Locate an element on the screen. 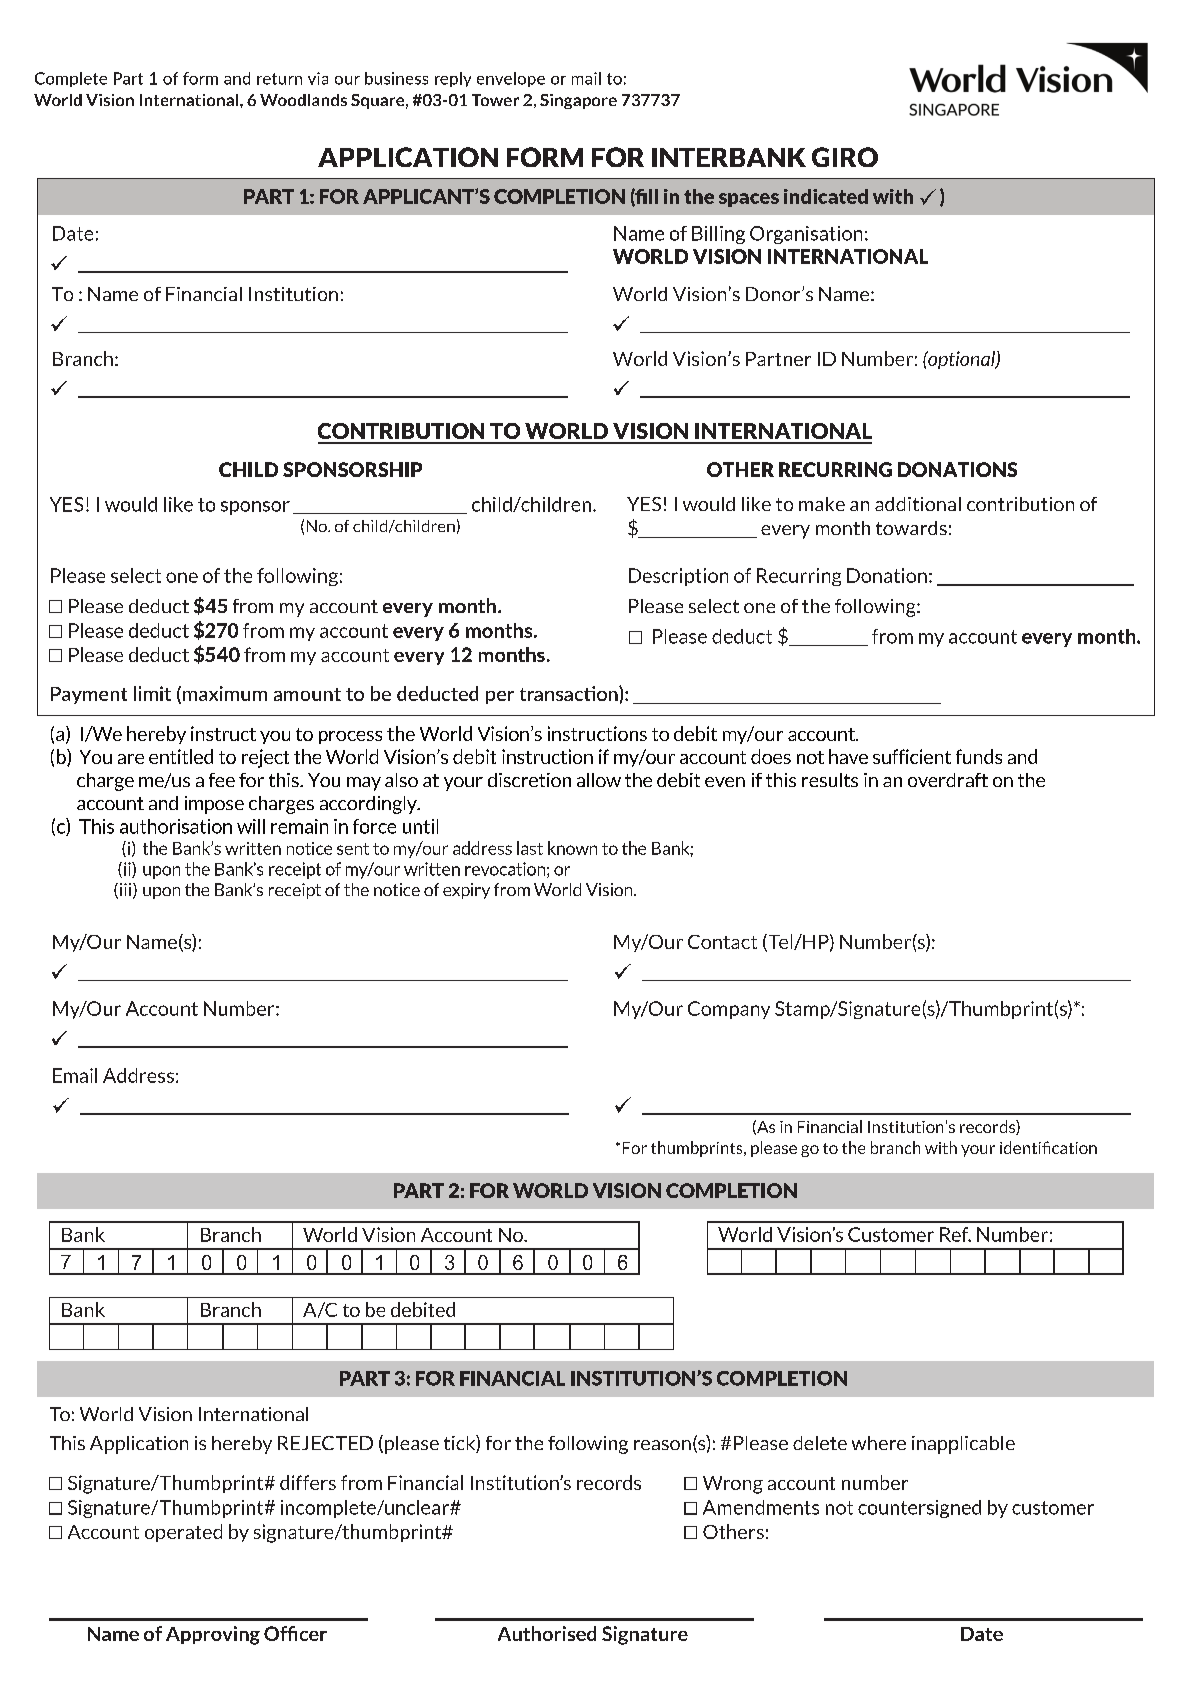 The height and width of the screenshot is (1685, 1192). Contact is located at coordinates (722, 942).
